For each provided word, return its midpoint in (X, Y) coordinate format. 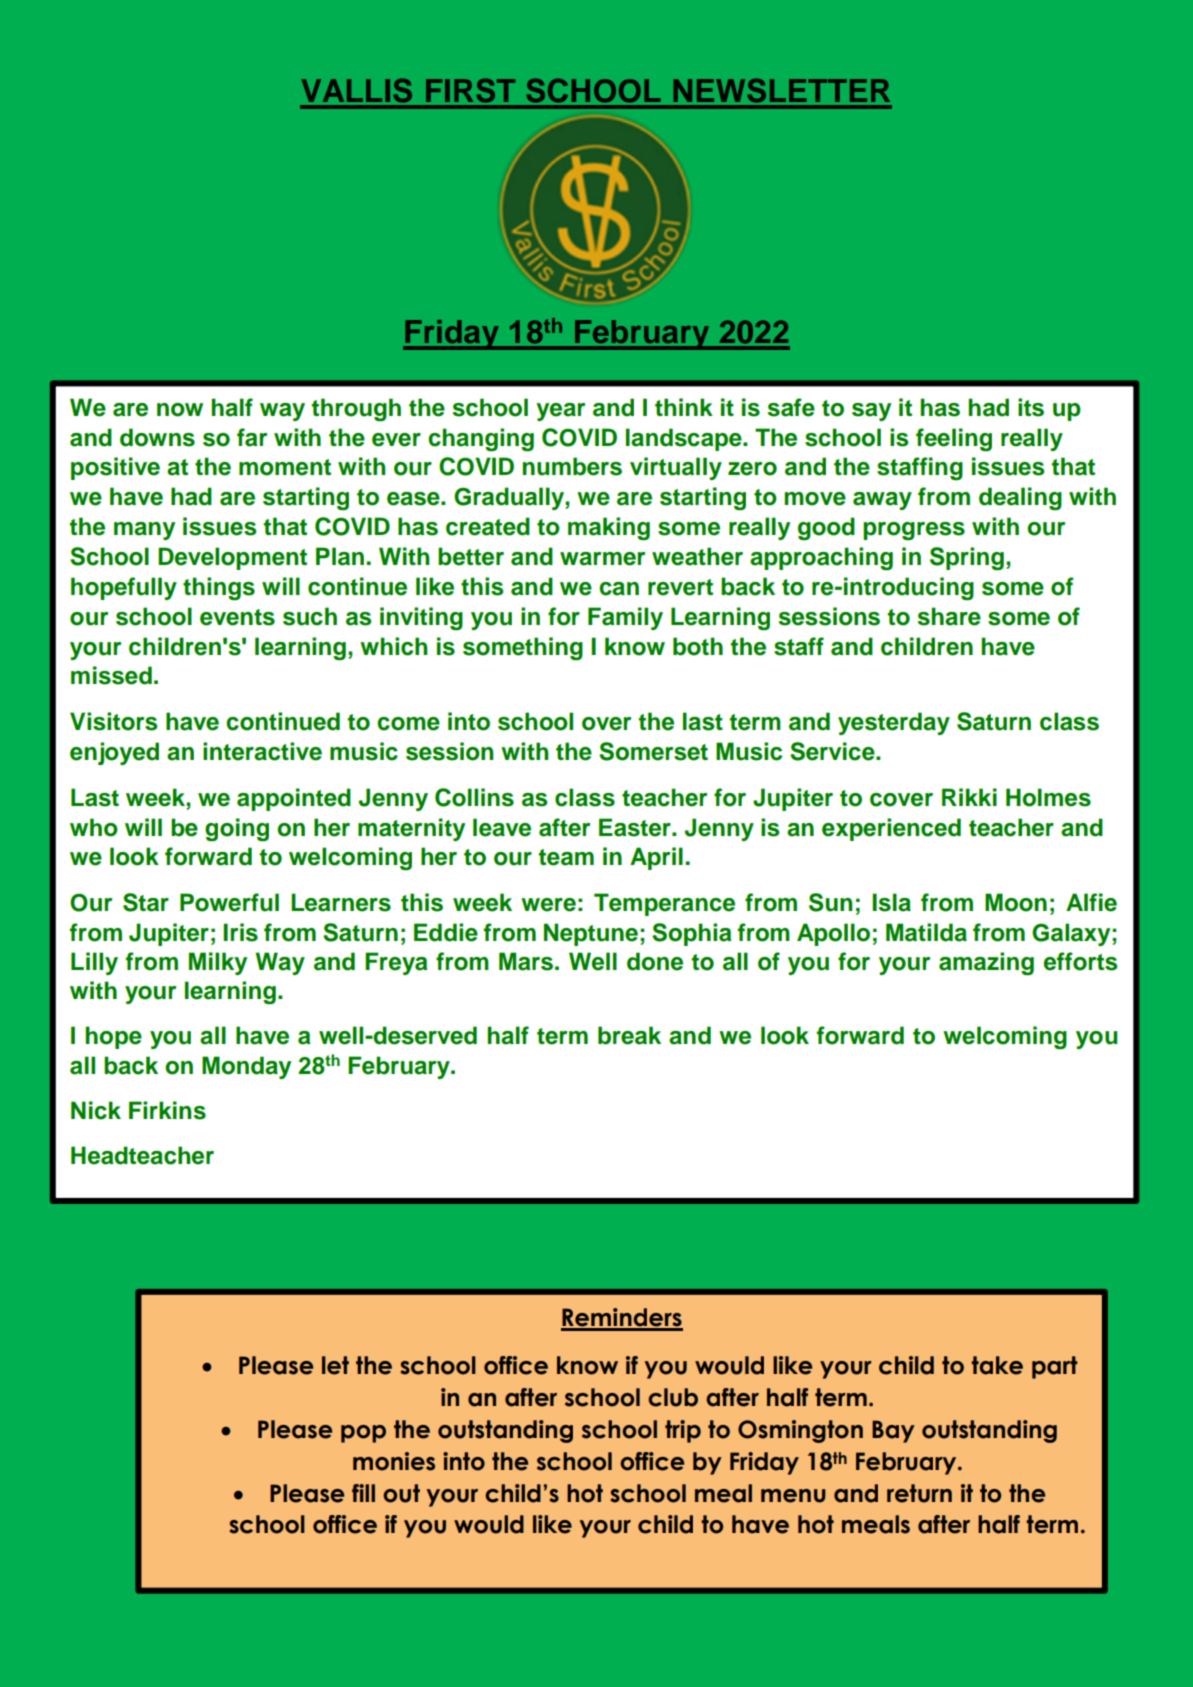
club (673, 1397)
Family (625, 618)
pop (363, 1434)
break (629, 1035)
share (949, 616)
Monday (246, 1067)
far (252, 437)
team (566, 857)
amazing (986, 964)
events (237, 617)
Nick (96, 1110)
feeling (954, 440)
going (237, 830)
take (997, 1365)
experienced (891, 829)
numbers (572, 466)
